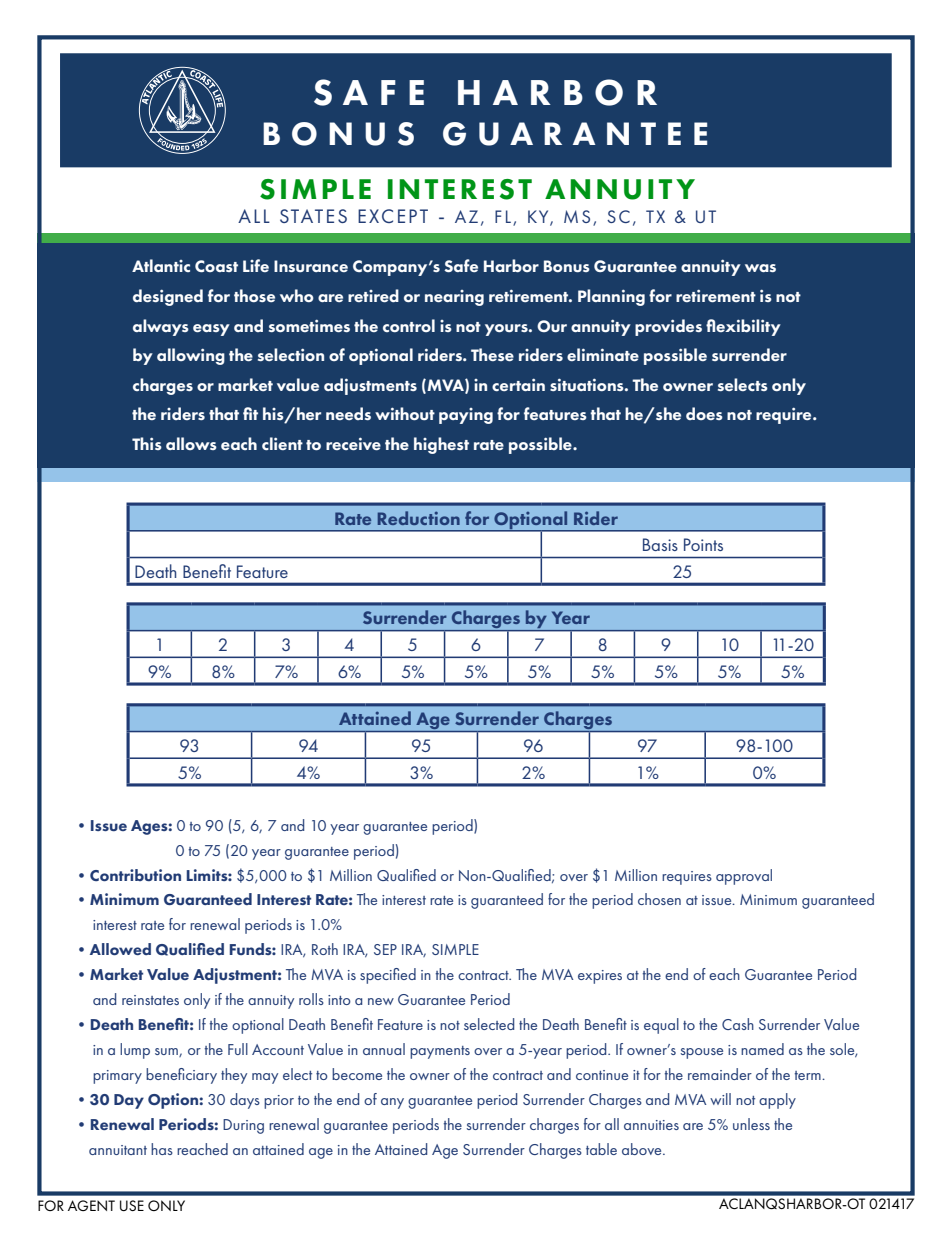 This image has height=1233, width=952. Describe the element at coordinates (659, 899) in the image. I see `chosen` at that location.
